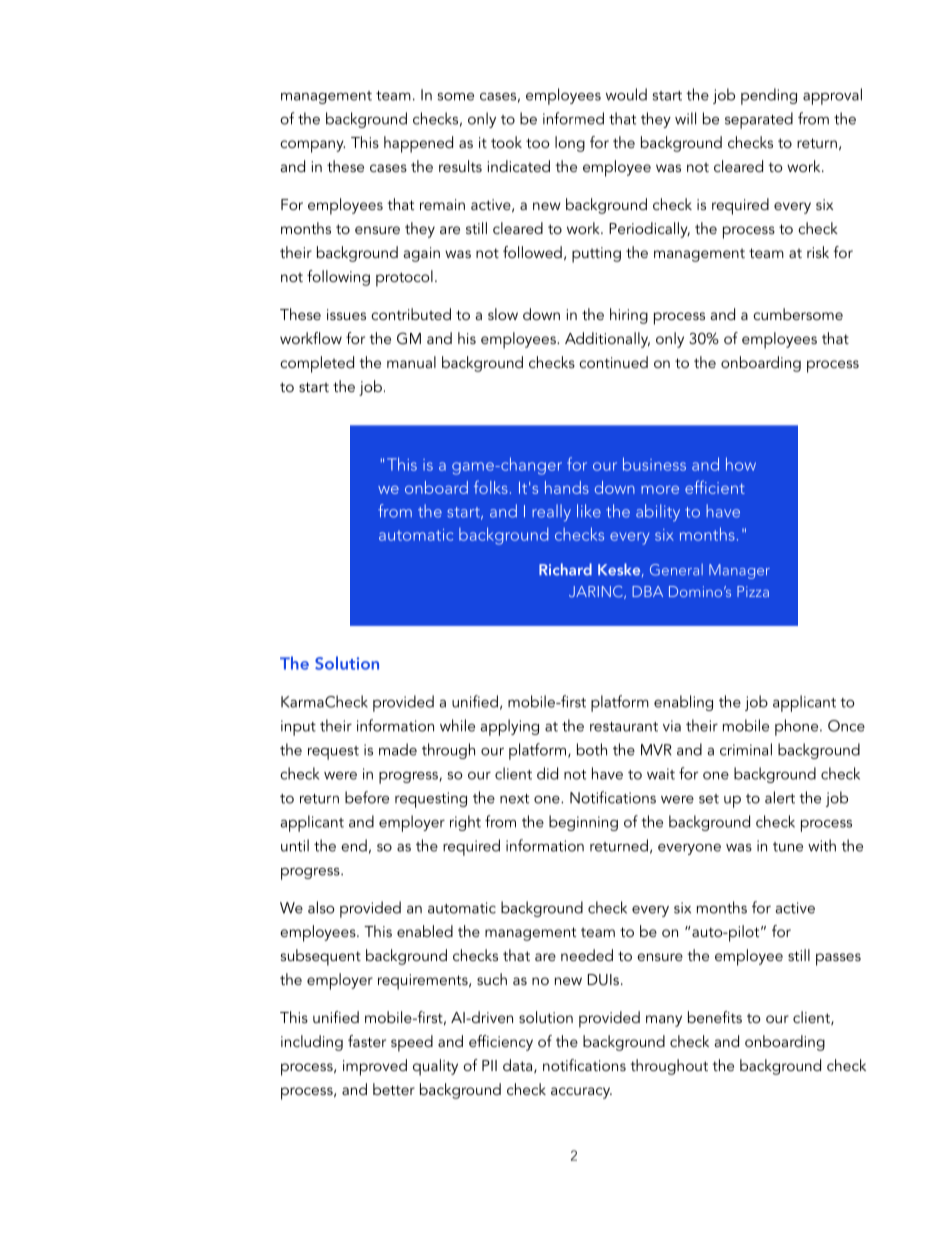 This document has width=952, height=1233. What do you see at coordinates (798, 727) in the document?
I see `phone` at bounding box center [798, 727].
